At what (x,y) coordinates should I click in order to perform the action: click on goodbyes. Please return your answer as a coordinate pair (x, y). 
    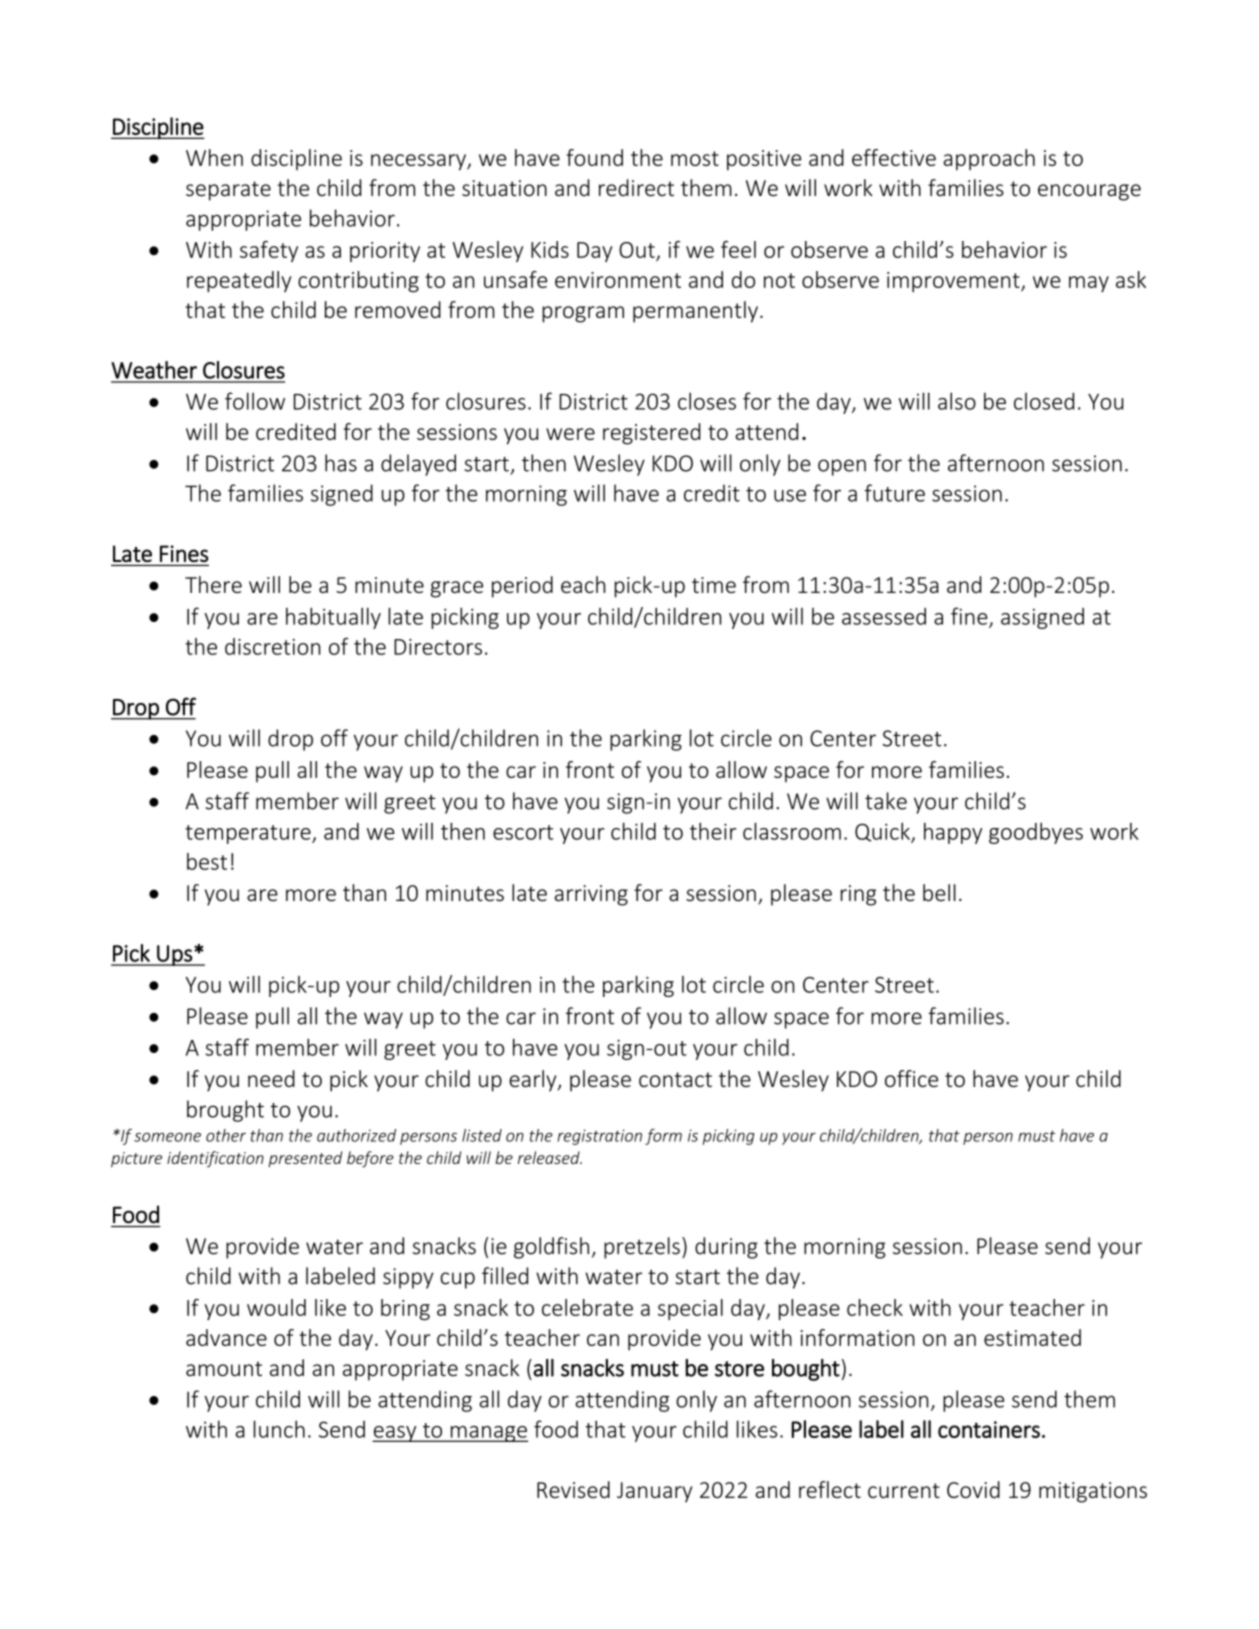
    Looking at the image, I should click on (1036, 833).
